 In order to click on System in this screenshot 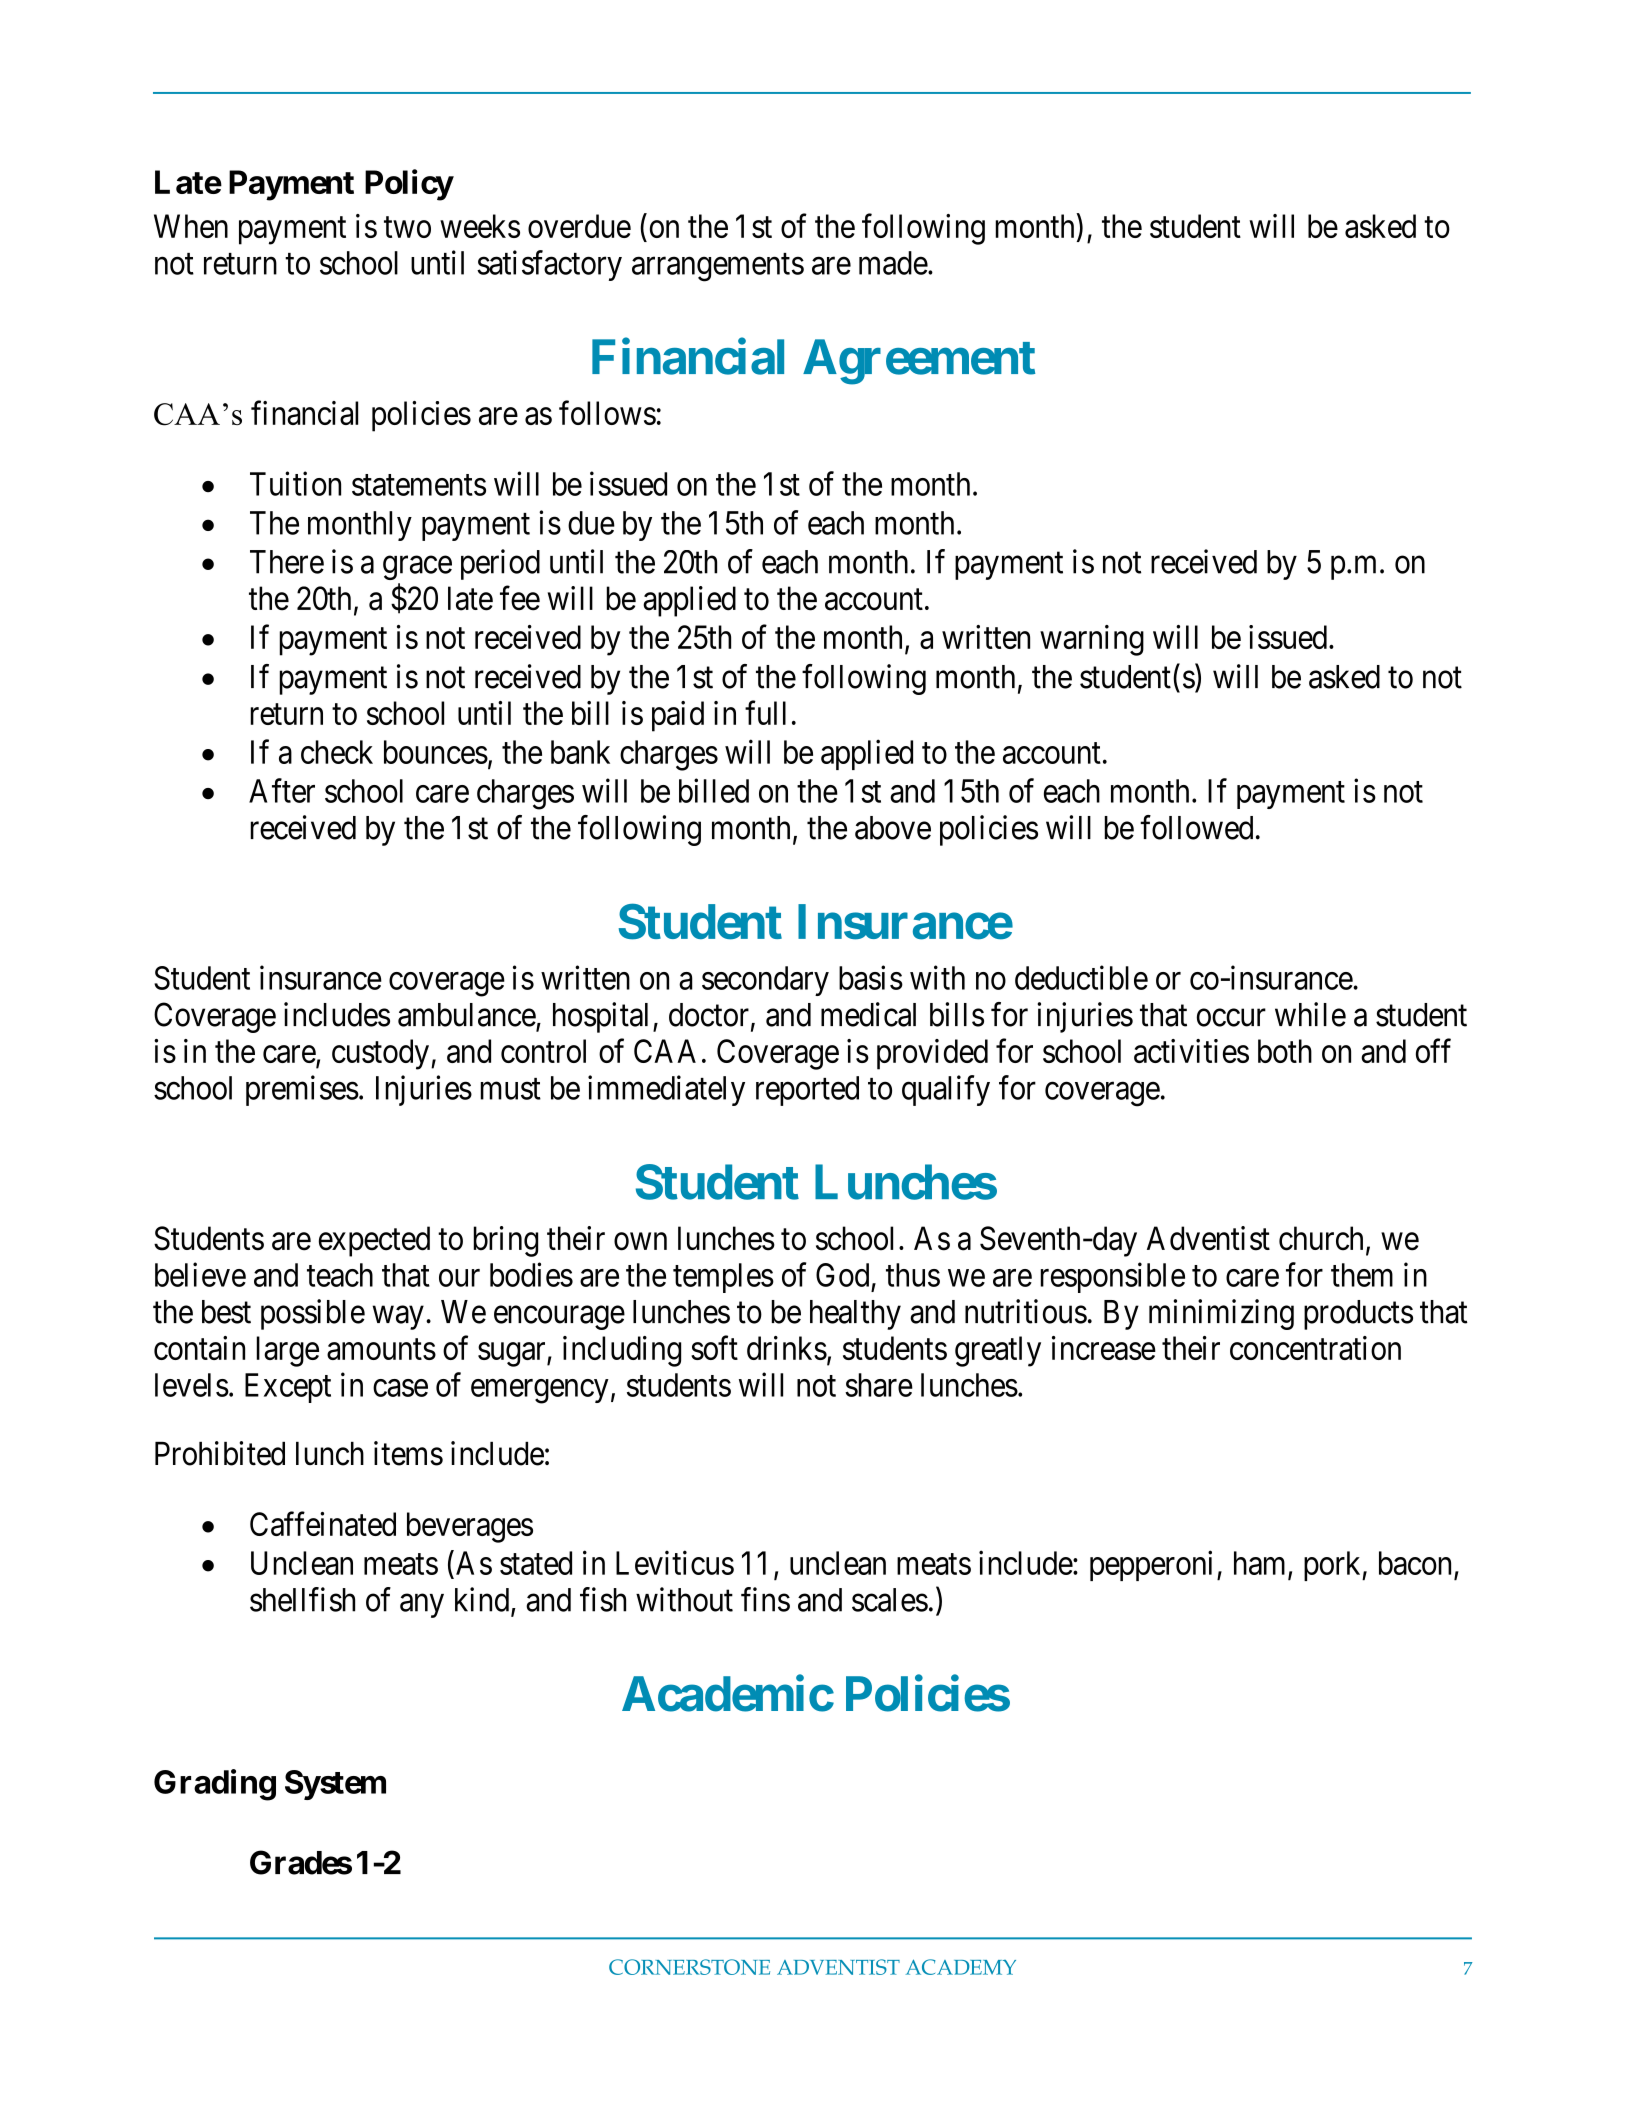, I will do `click(335, 1785)`.
